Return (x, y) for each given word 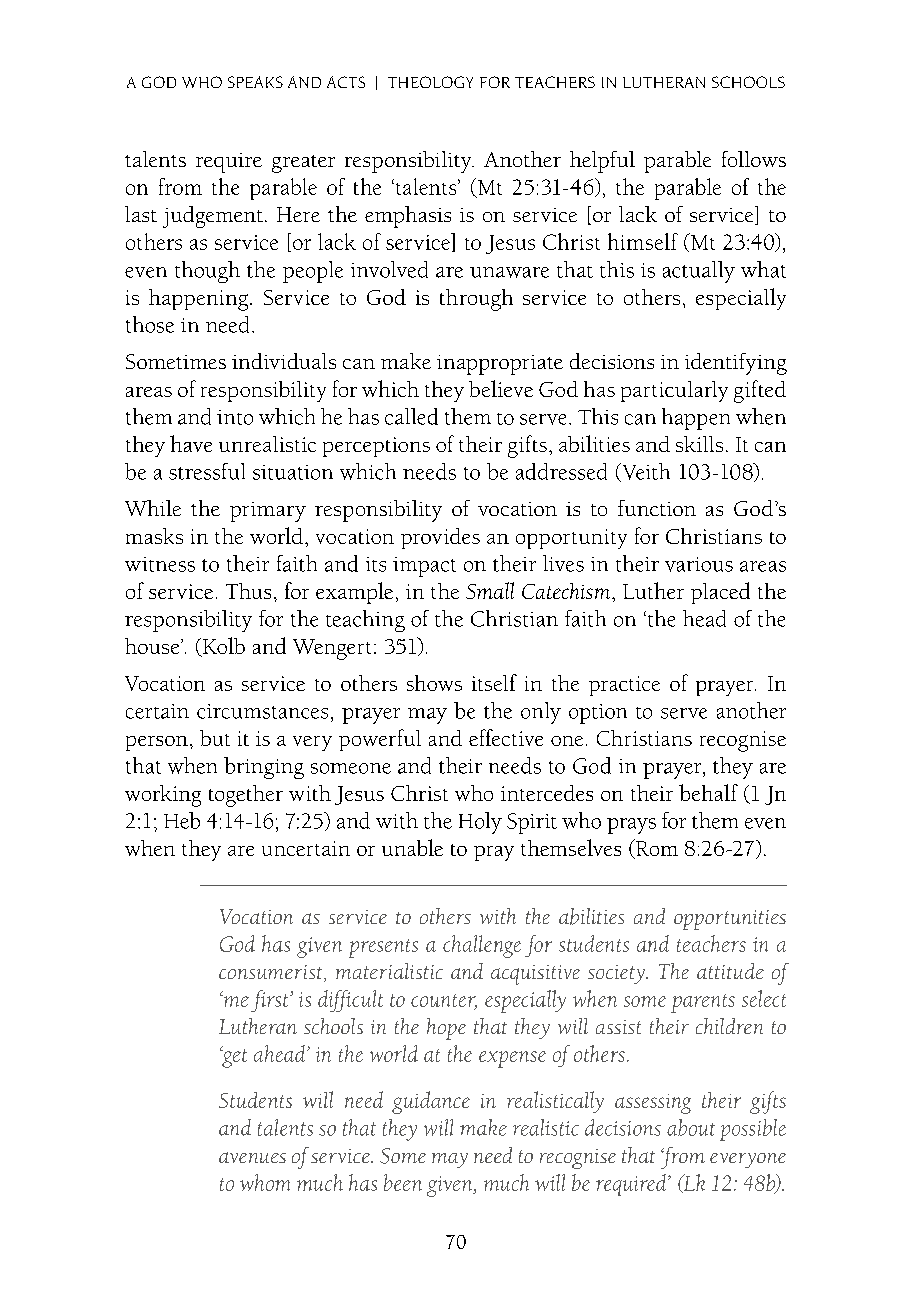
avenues (252, 1157)
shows (434, 683)
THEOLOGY (430, 82)
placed (720, 593)
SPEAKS (255, 82)
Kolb (222, 647)
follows (754, 159)
